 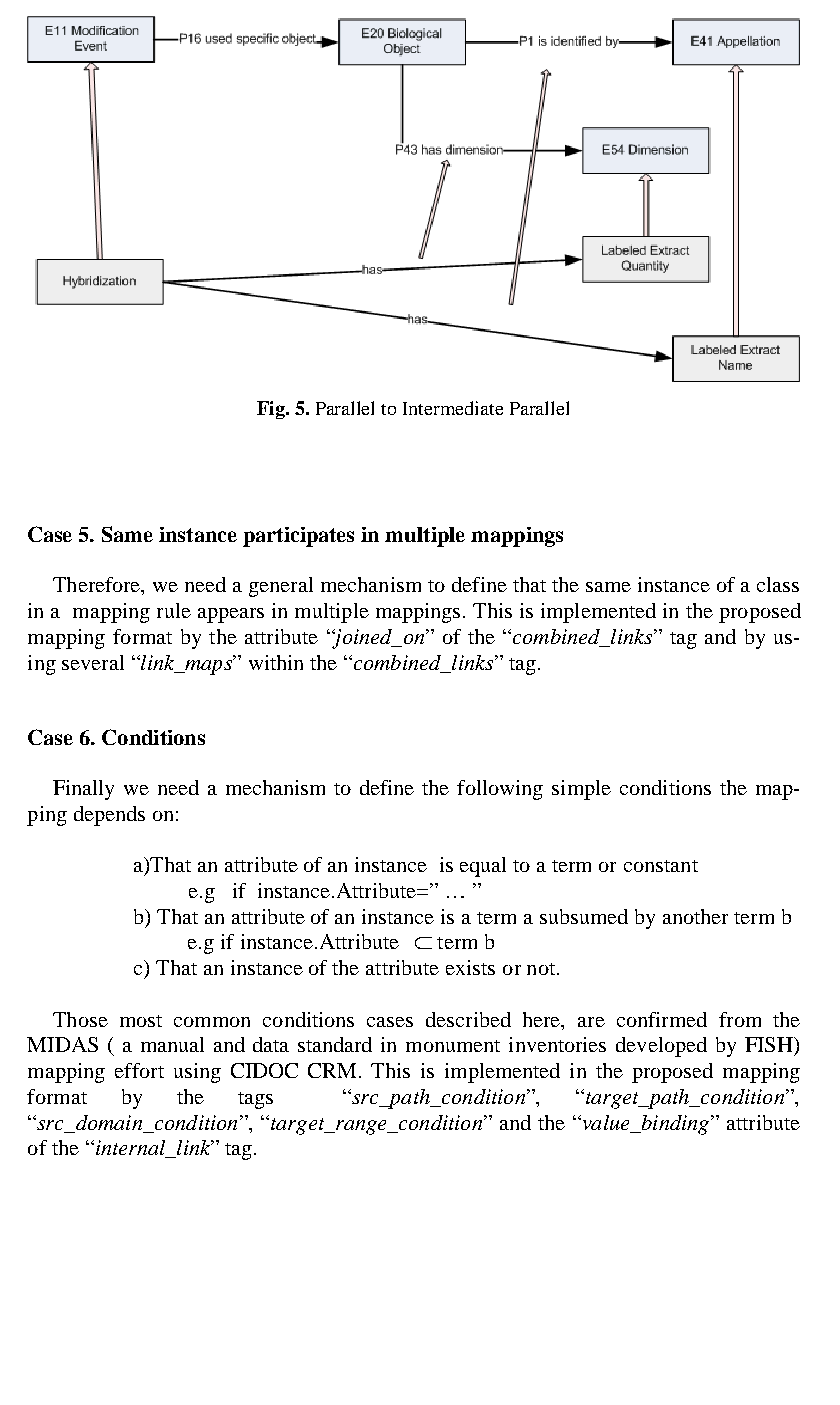 What do you see at coordinates (272, 410) in the image?
I see `Fig` at bounding box center [272, 410].
